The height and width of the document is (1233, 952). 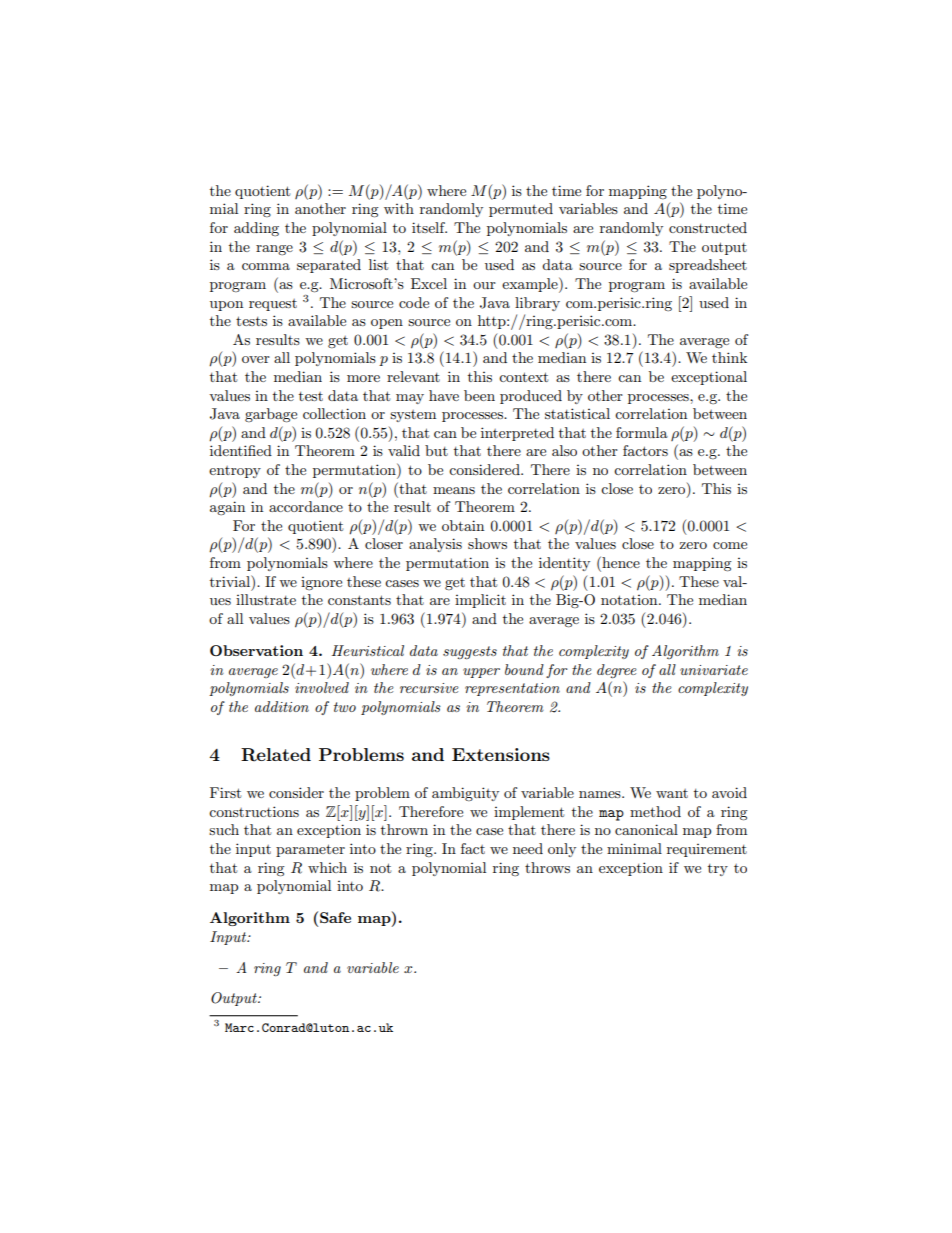 What do you see at coordinates (630, 600) in the document?
I see `notation` at bounding box center [630, 600].
